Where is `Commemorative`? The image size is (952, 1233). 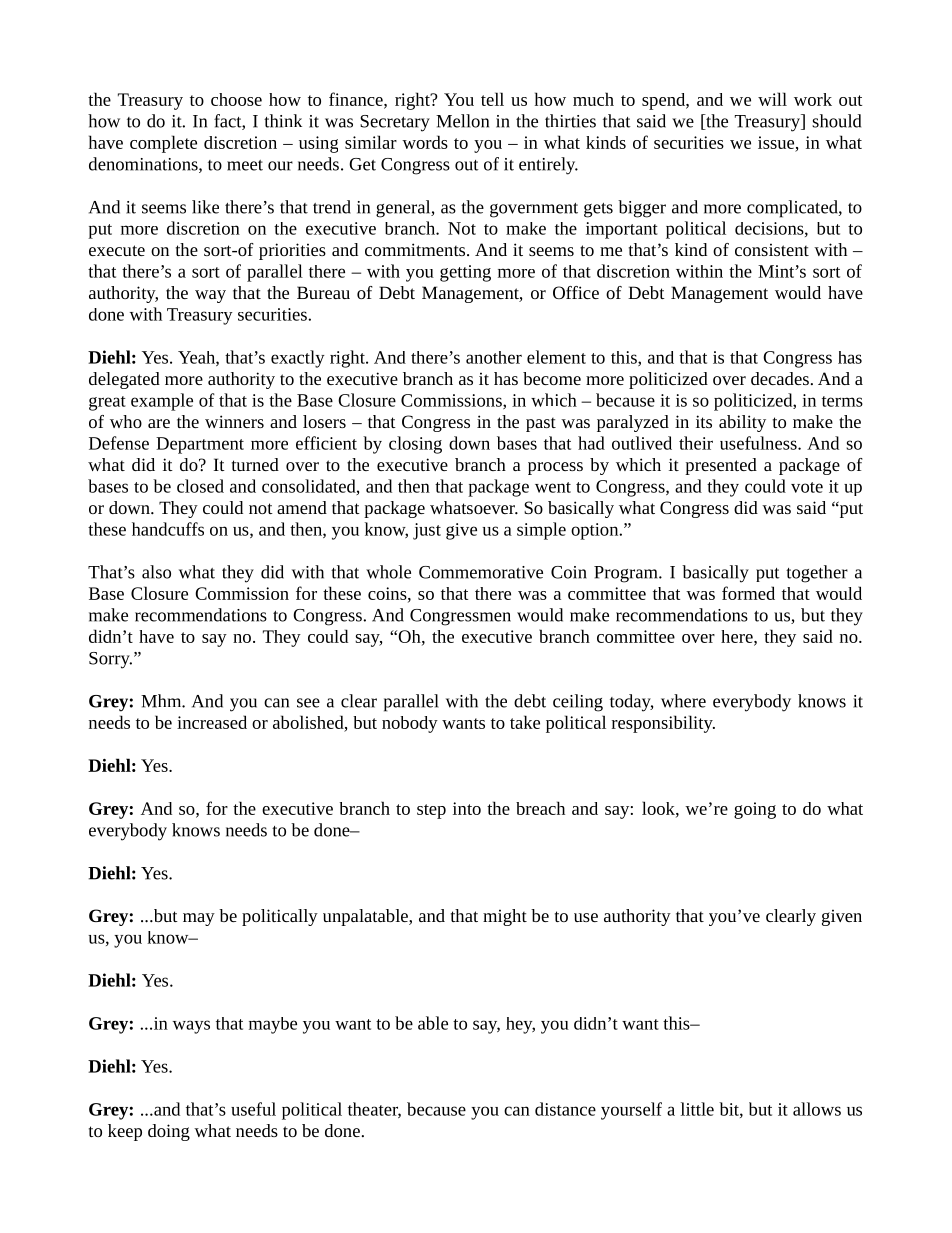
Commemorative is located at coordinates (481, 572).
